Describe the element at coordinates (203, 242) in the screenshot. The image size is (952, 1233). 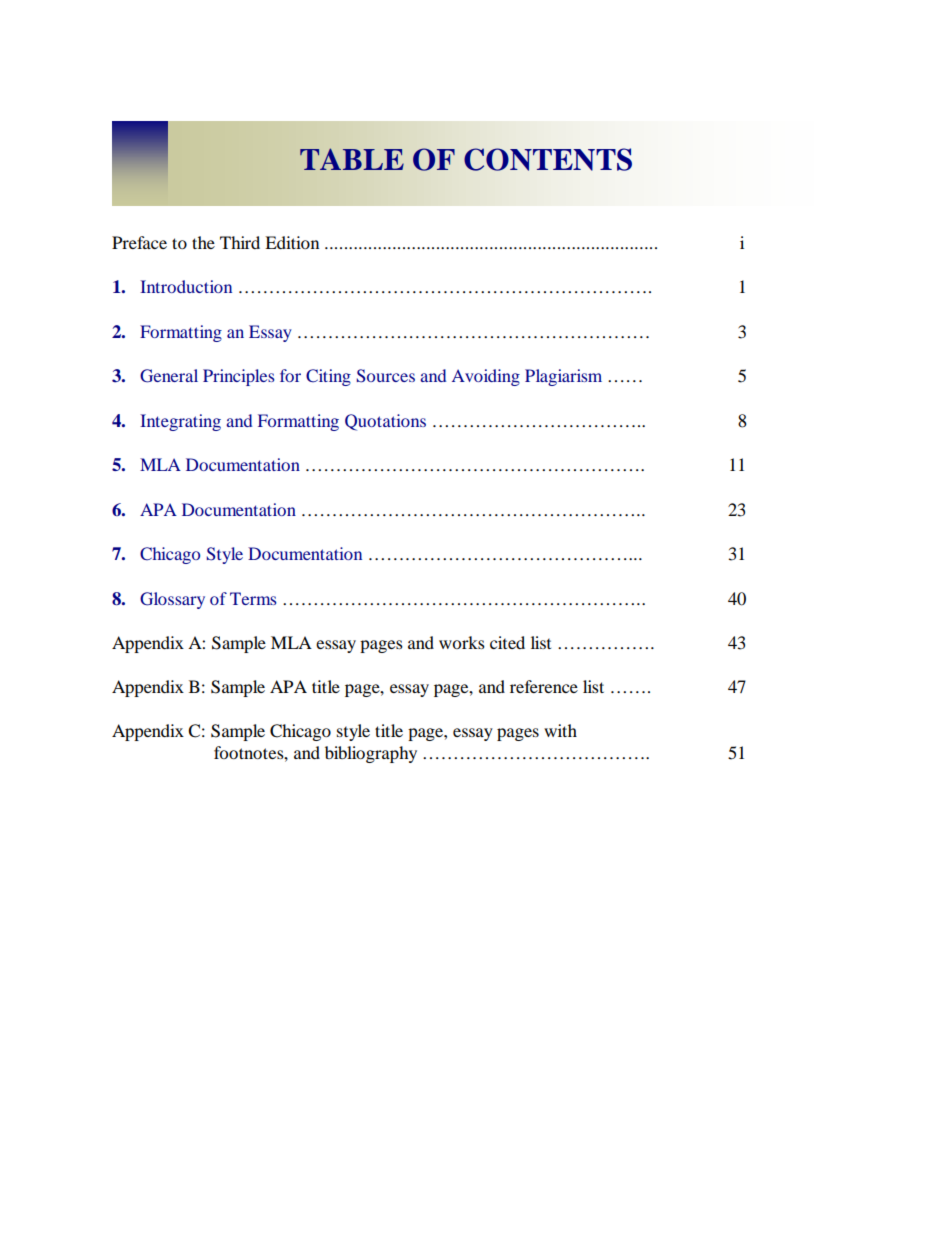
I see `the` at that location.
